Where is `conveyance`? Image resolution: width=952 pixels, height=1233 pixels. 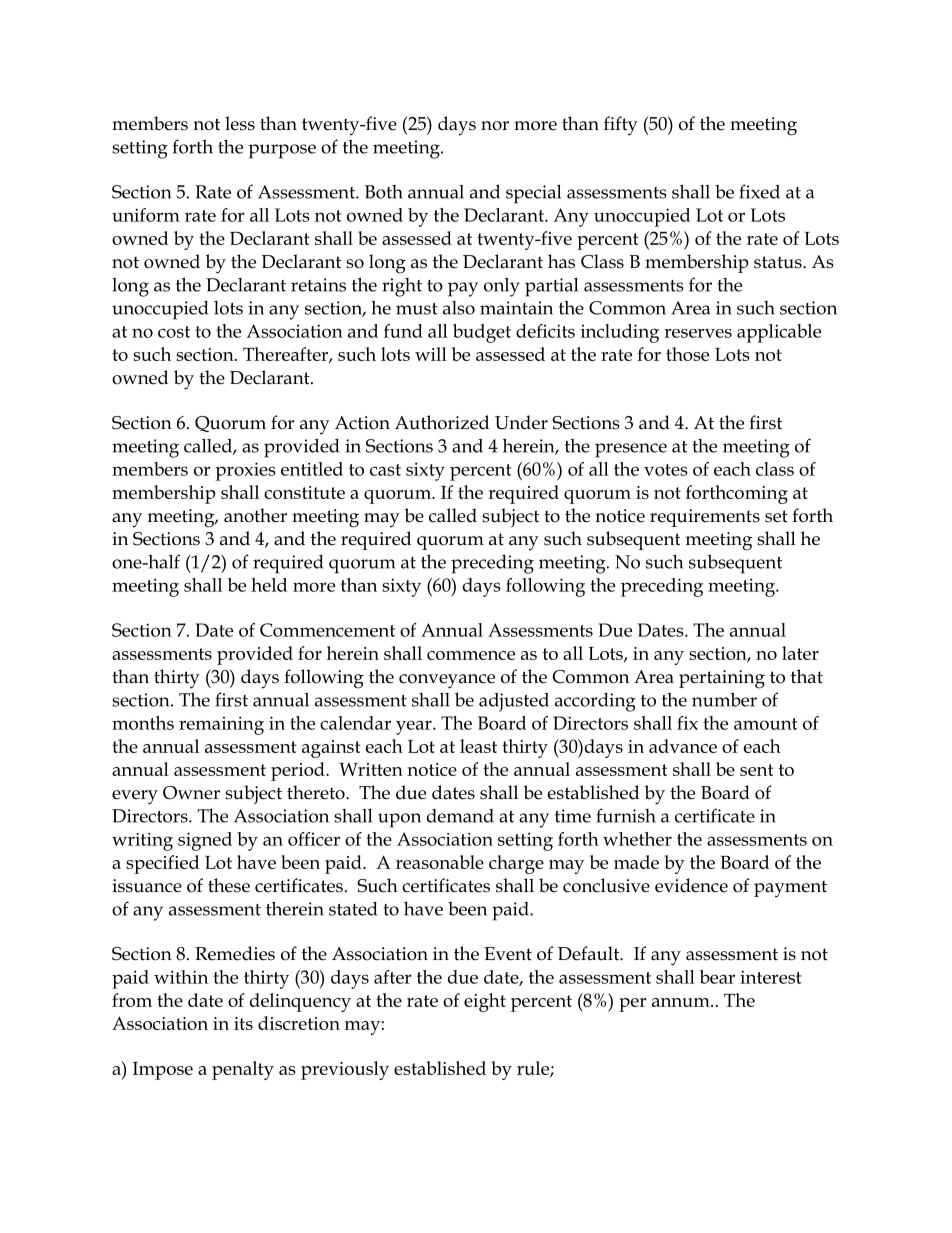 conveyance is located at coordinates (447, 681).
